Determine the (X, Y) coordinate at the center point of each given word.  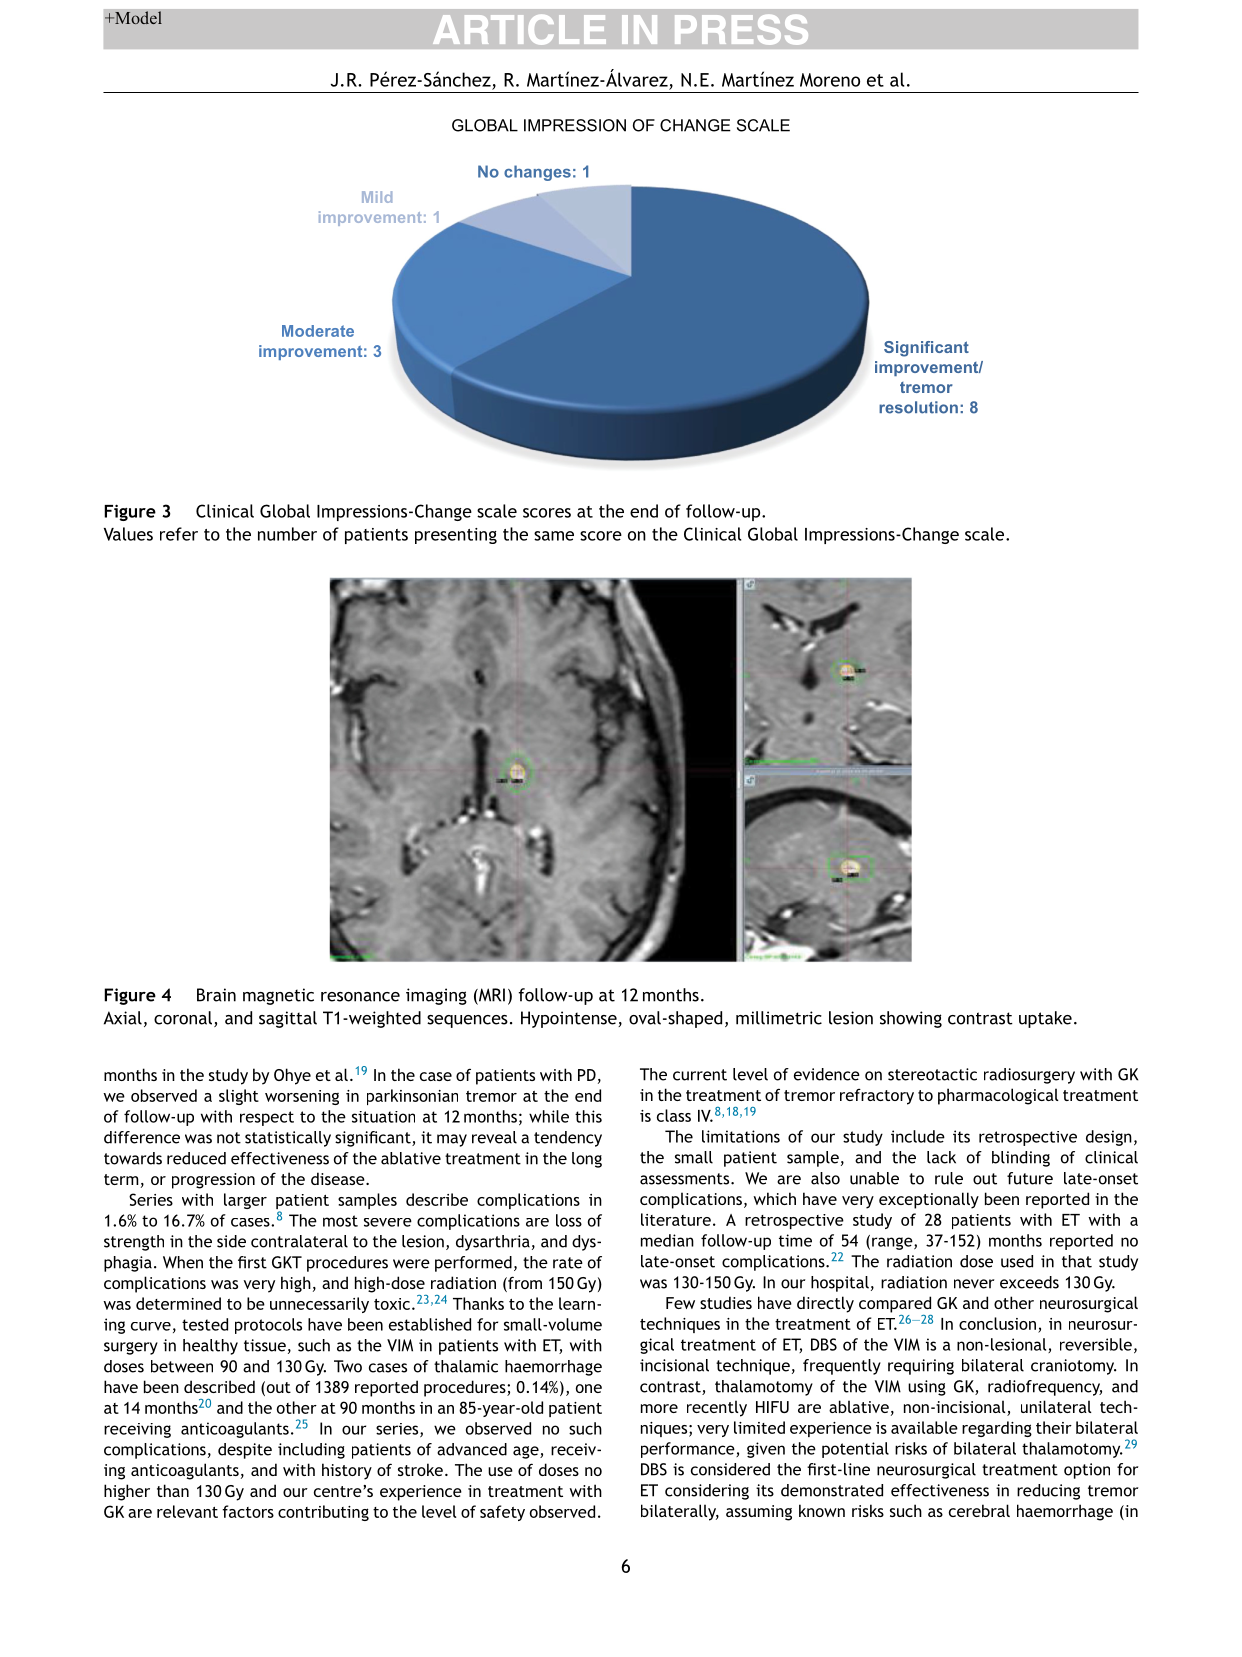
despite (245, 1451)
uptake (1045, 1019)
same (554, 536)
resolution (918, 407)
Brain (216, 995)
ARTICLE (519, 30)
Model (137, 18)
